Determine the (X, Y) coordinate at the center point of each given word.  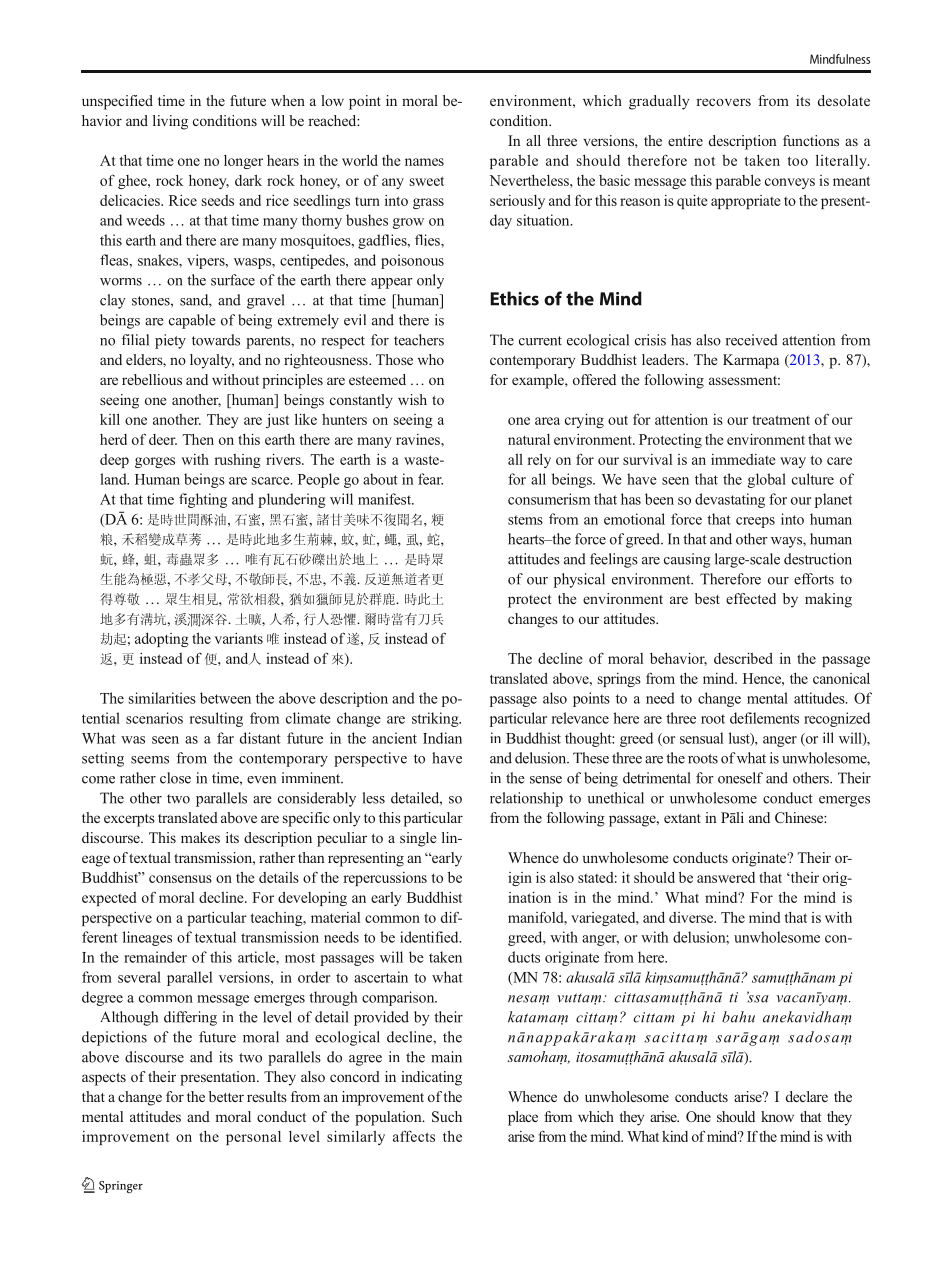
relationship (526, 799)
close (175, 778)
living (170, 122)
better (226, 1096)
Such (447, 1117)
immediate (743, 459)
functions (811, 140)
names (424, 162)
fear (430, 479)
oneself (740, 778)
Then (198, 439)
